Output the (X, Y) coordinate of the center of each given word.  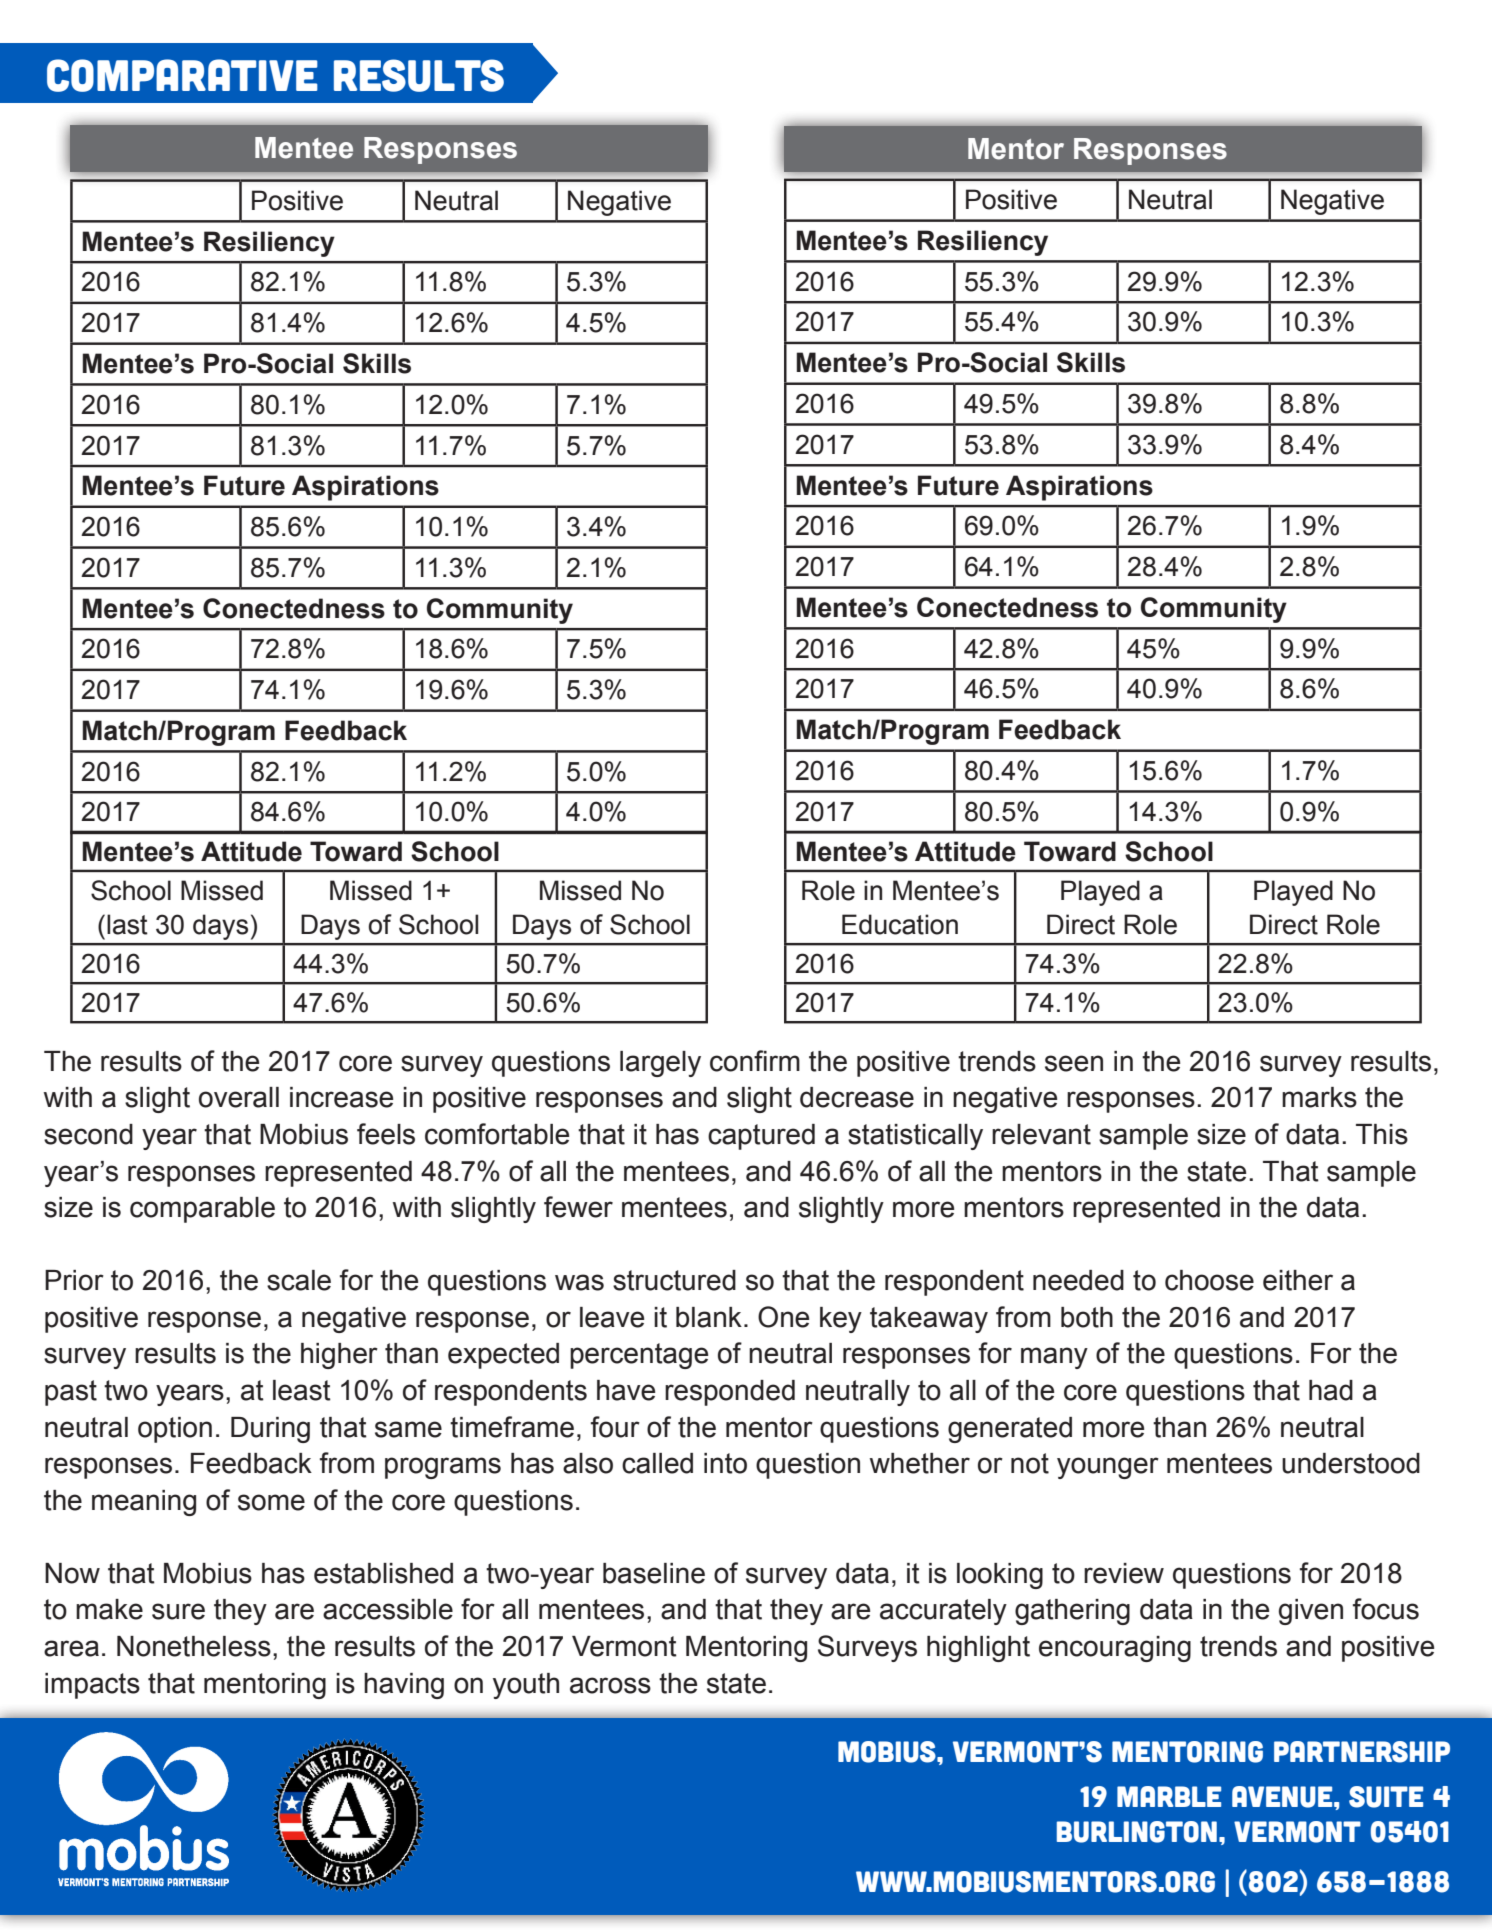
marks (1319, 1097)
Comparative (182, 75)
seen (1074, 1063)
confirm (755, 1061)
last (127, 924)
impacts (92, 1686)
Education (900, 924)
